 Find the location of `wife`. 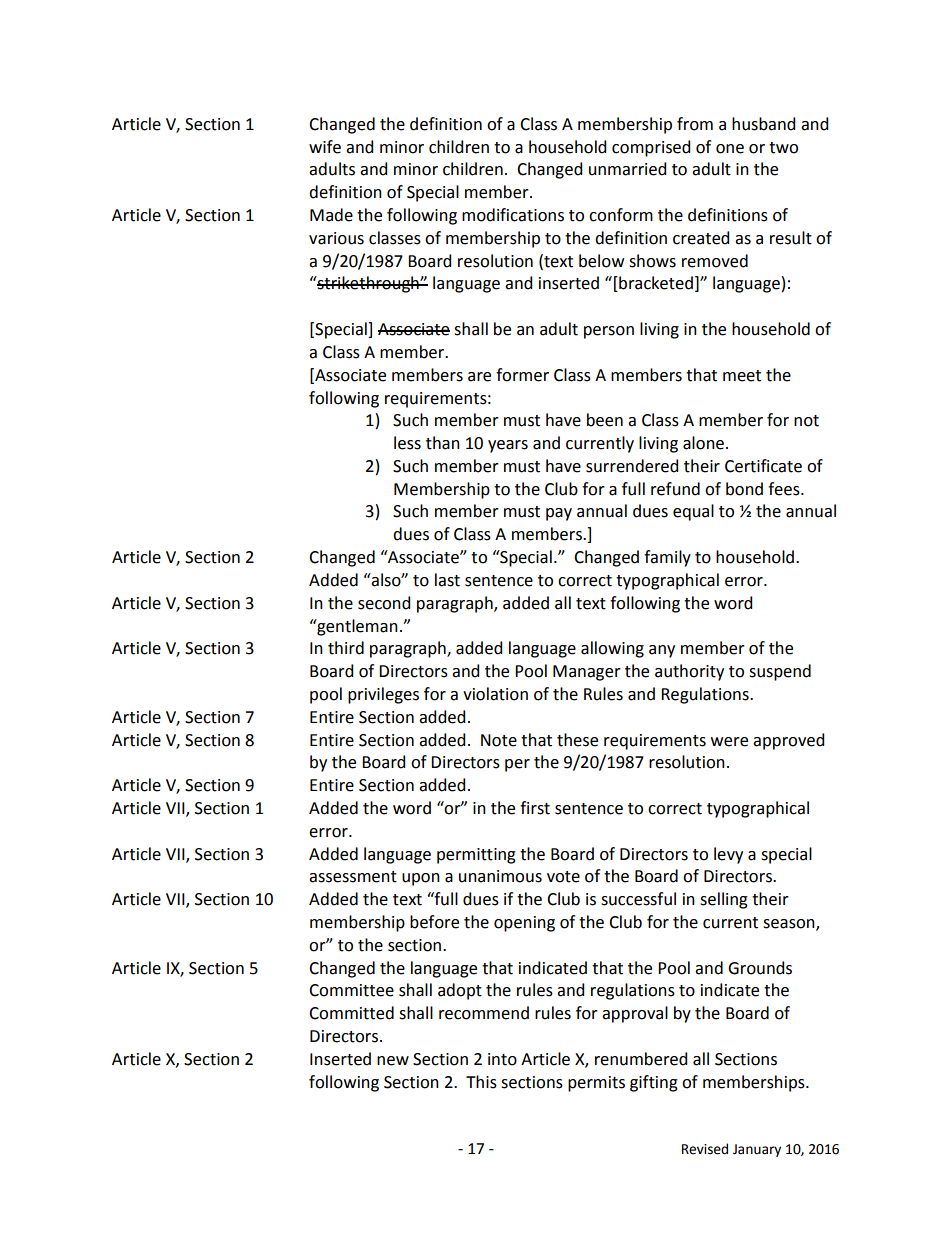

wife is located at coordinates (325, 147).
